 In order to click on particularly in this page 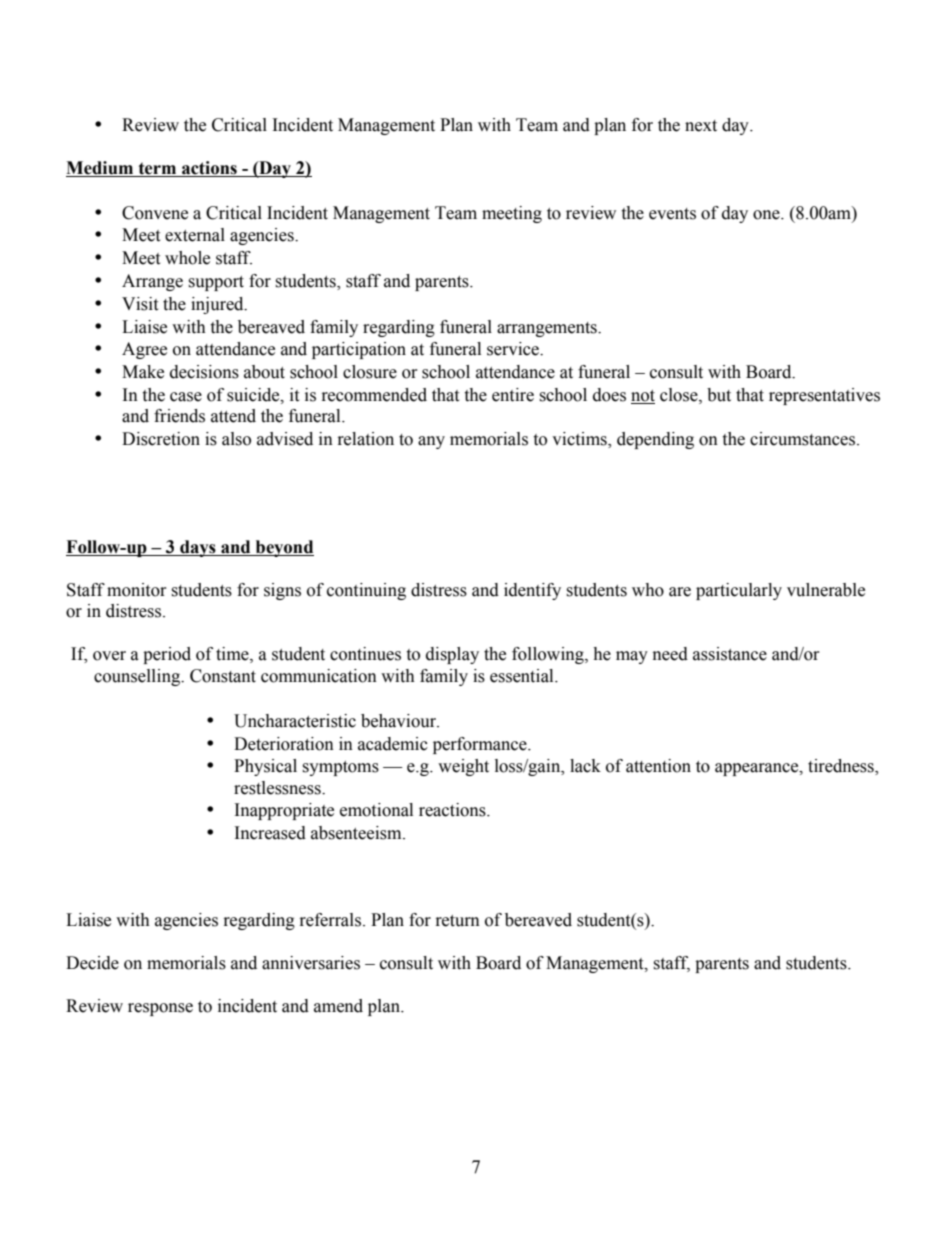, I will do `click(739, 591)`.
